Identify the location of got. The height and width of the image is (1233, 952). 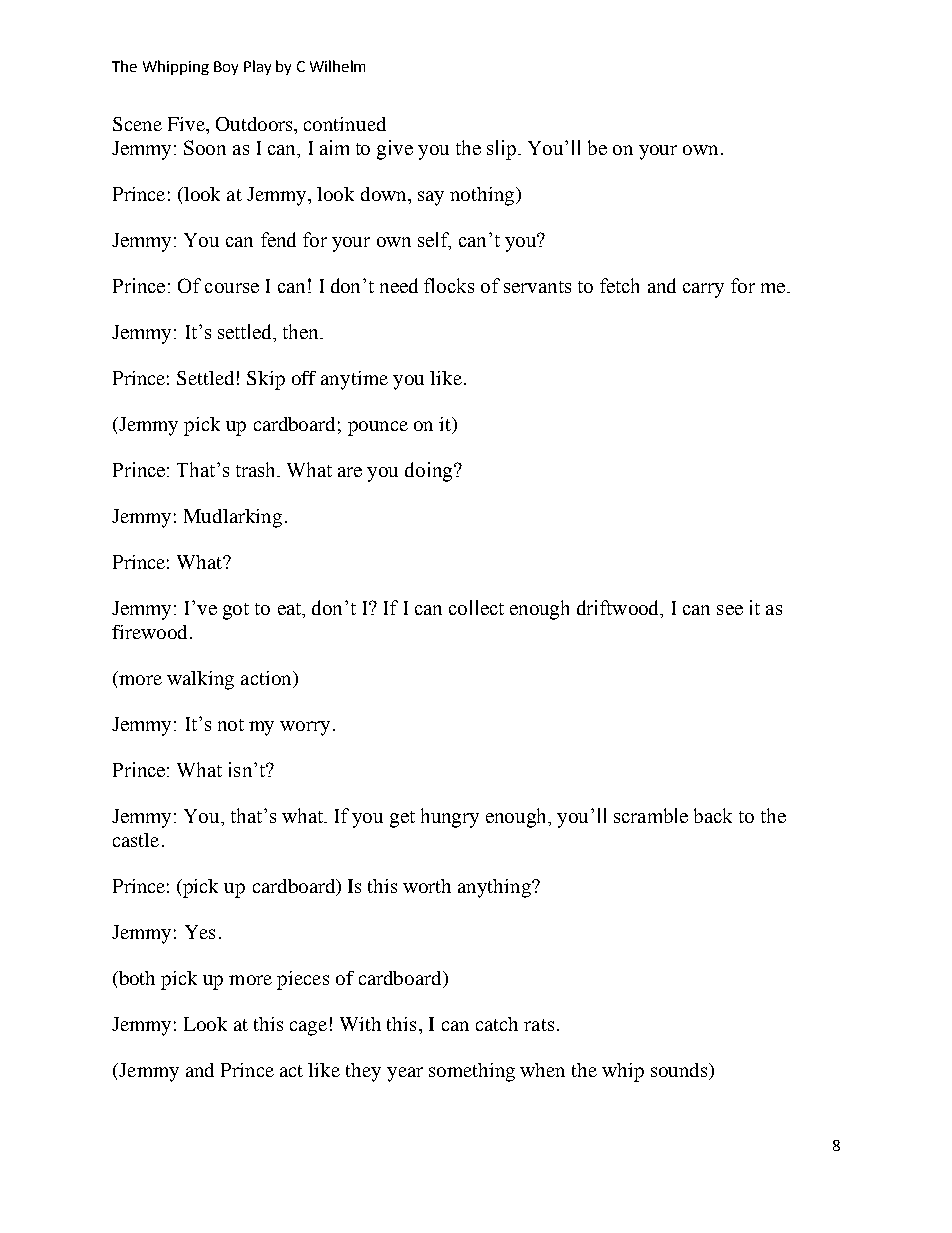
(236, 611).
